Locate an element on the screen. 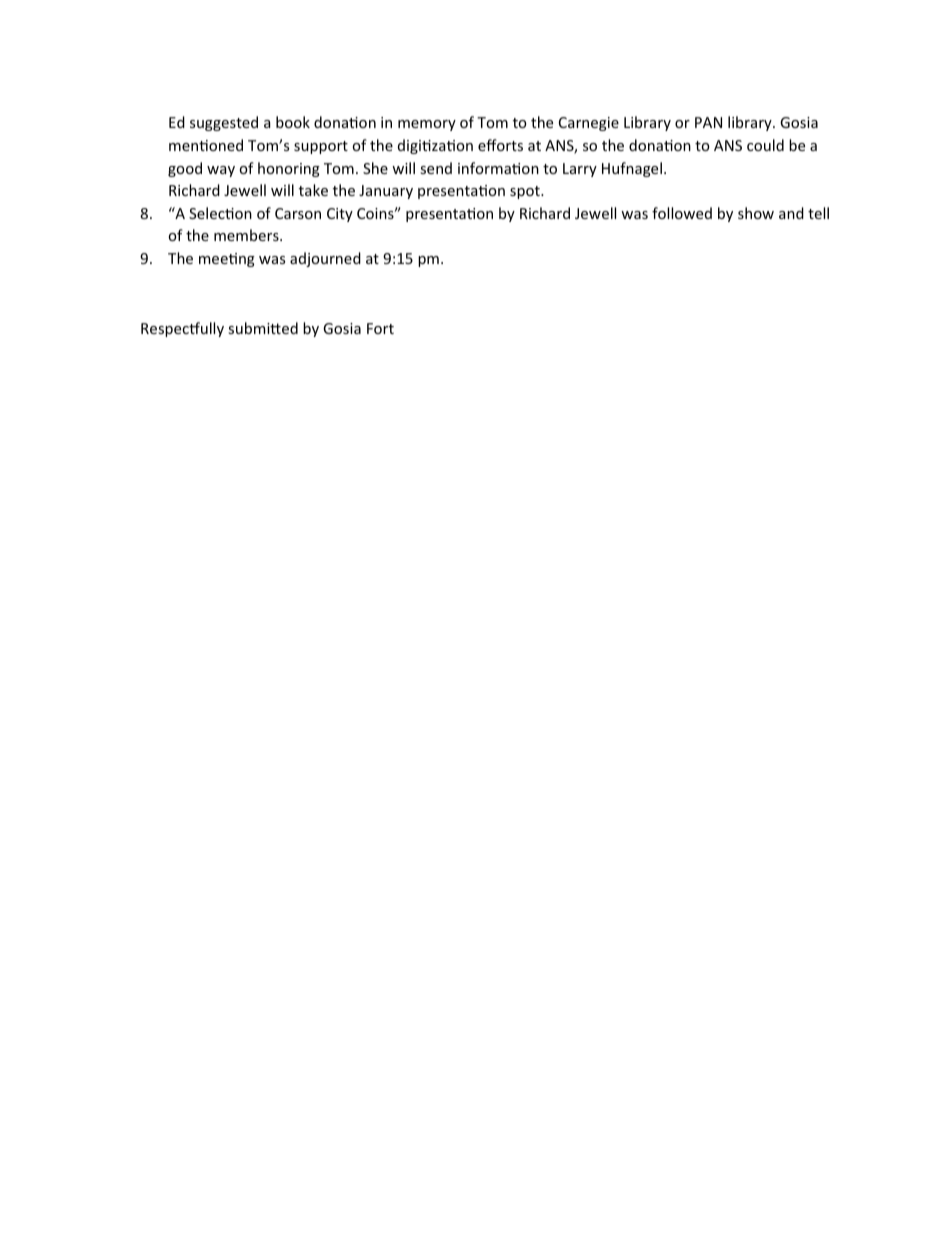 This screenshot has width=952, height=1233. spot is located at coordinates (526, 192).
